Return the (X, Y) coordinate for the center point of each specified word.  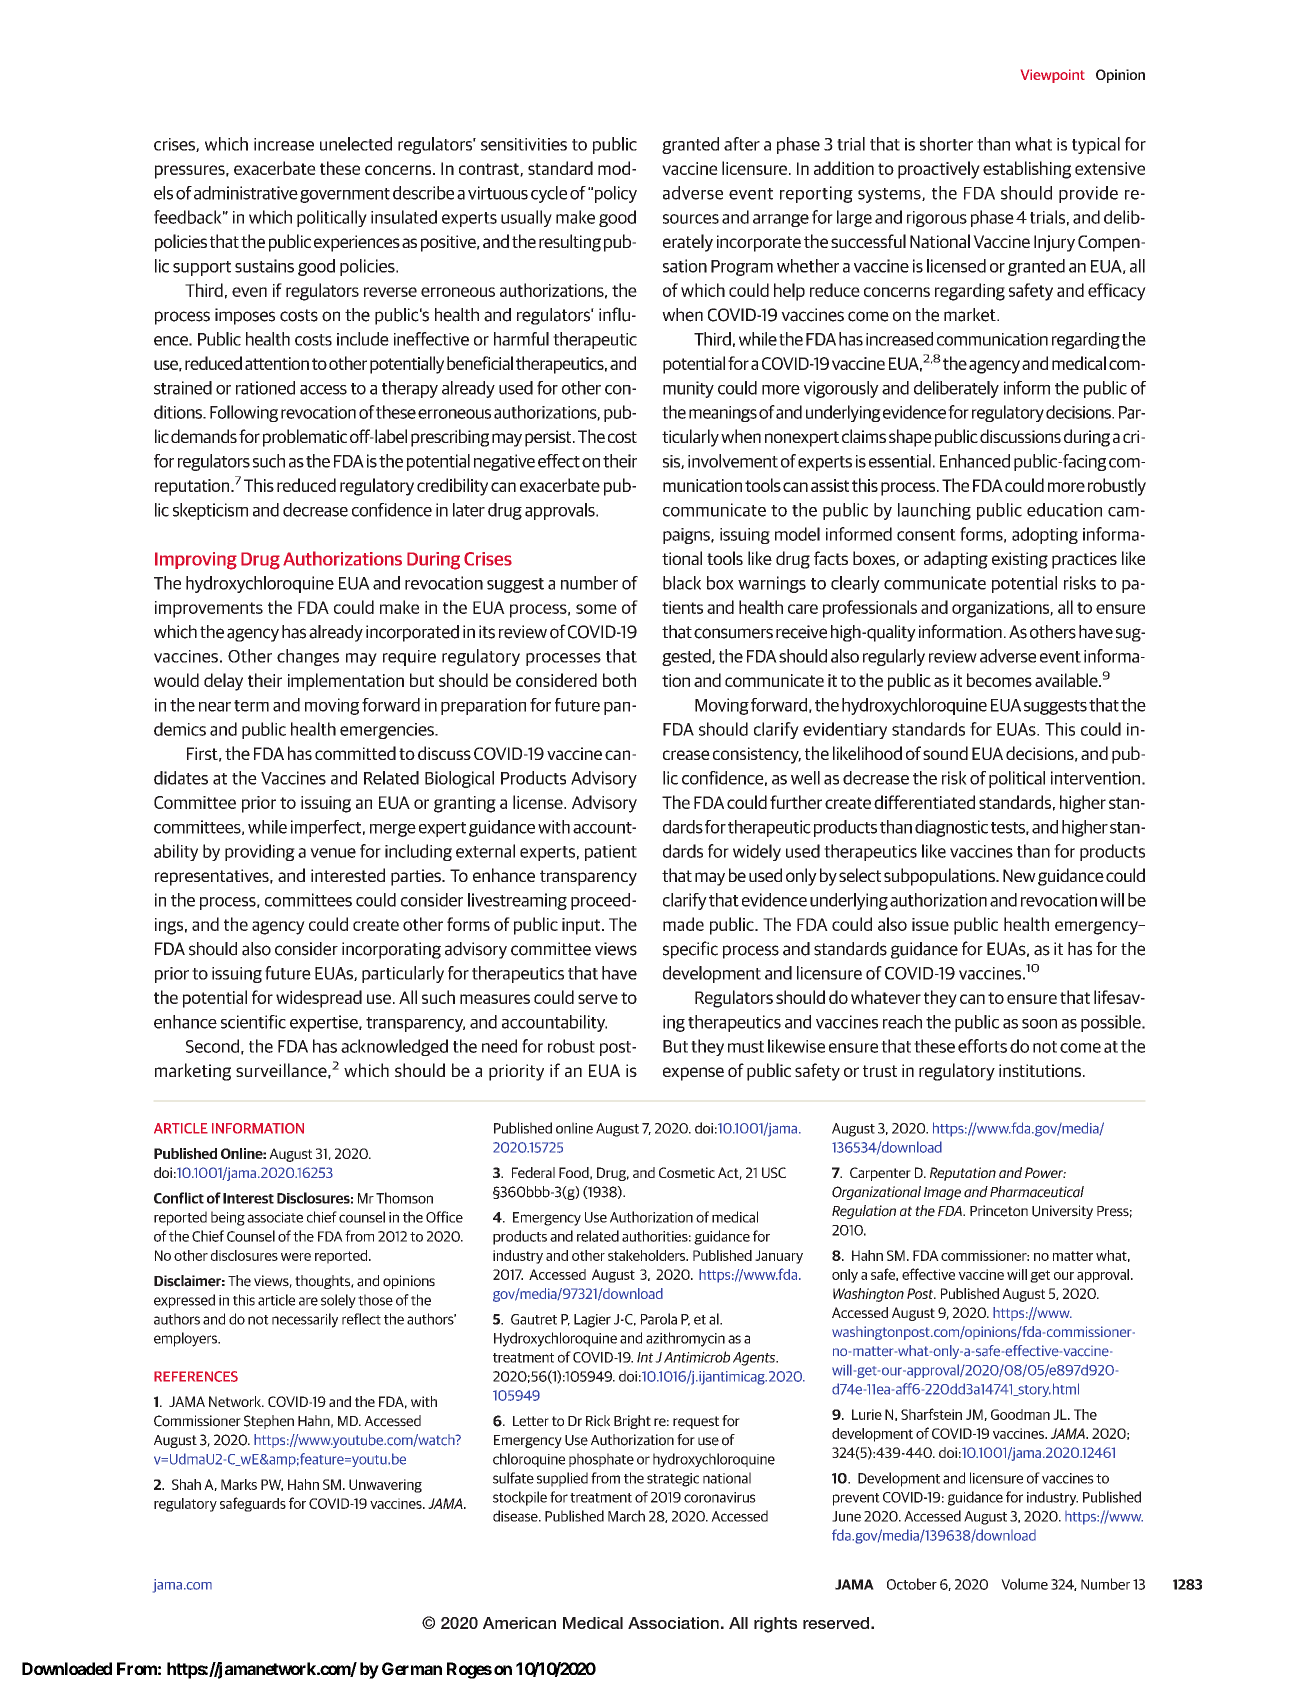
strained (183, 388)
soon (1039, 1024)
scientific (253, 1022)
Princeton (999, 1211)
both (619, 680)
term (251, 706)
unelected (356, 144)
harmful (521, 339)
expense (693, 1074)
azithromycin (685, 1339)
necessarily (305, 1320)
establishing (1027, 170)
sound (945, 753)
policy (614, 194)
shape (910, 438)
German (412, 1668)
